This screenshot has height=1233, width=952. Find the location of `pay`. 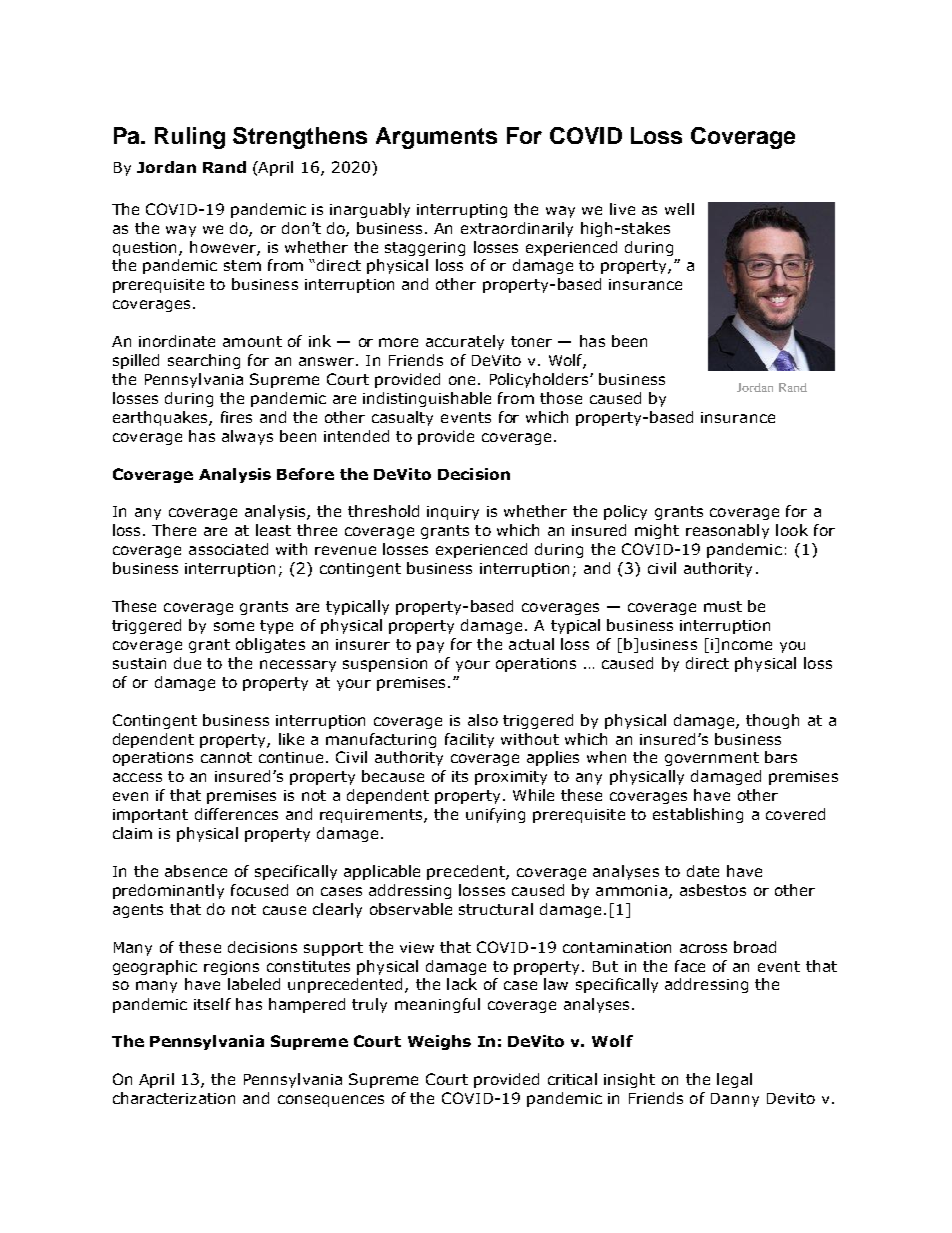

pay is located at coordinates (430, 647).
